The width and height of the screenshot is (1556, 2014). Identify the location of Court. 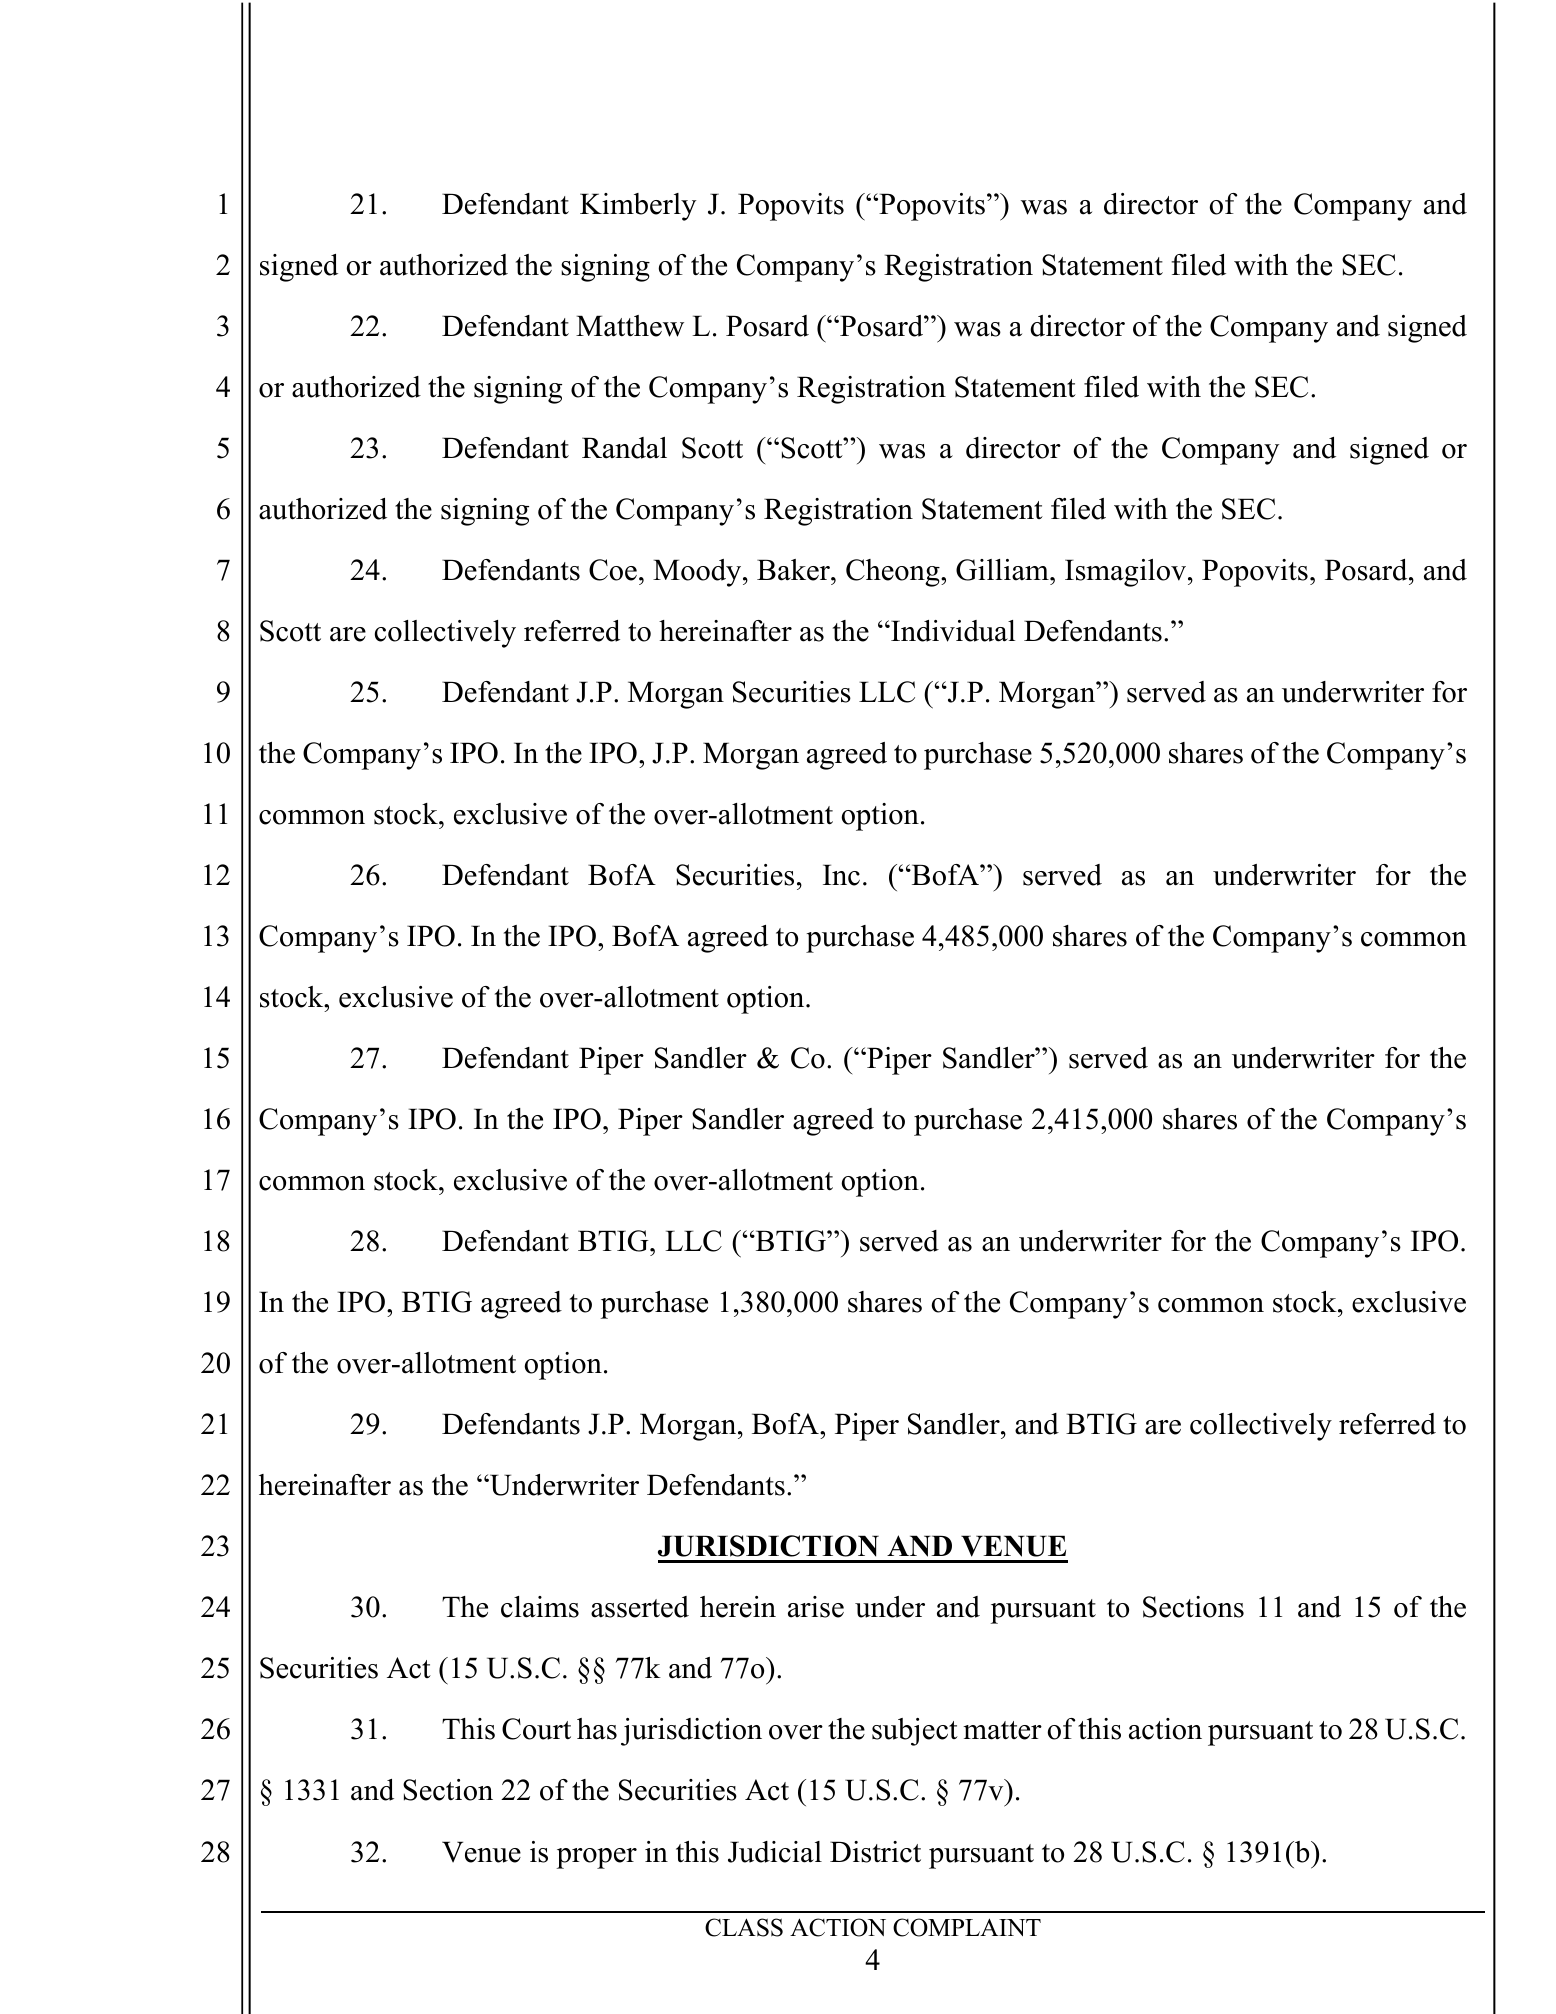
(536, 1729).
